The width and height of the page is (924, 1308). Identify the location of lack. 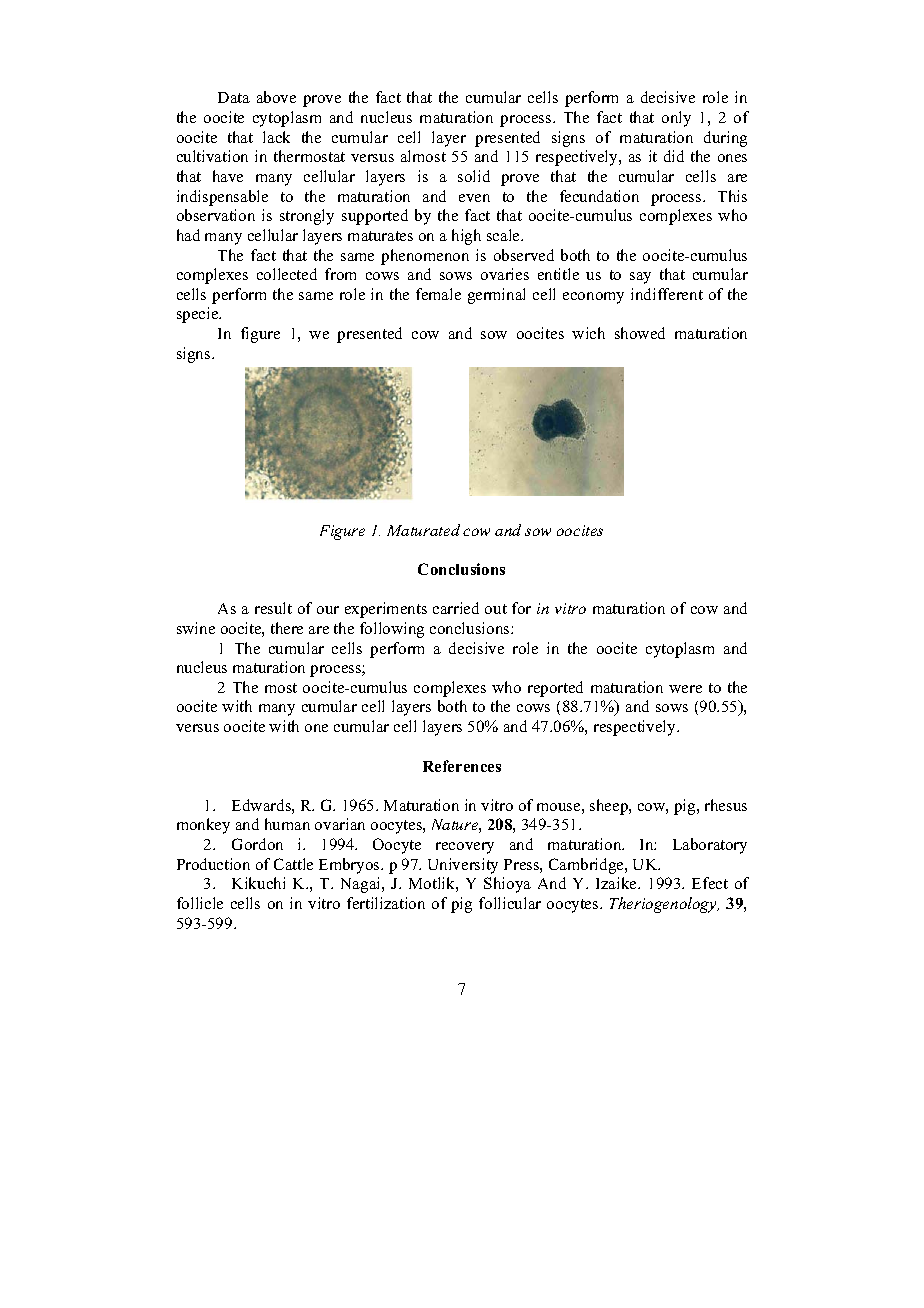
(276, 137).
